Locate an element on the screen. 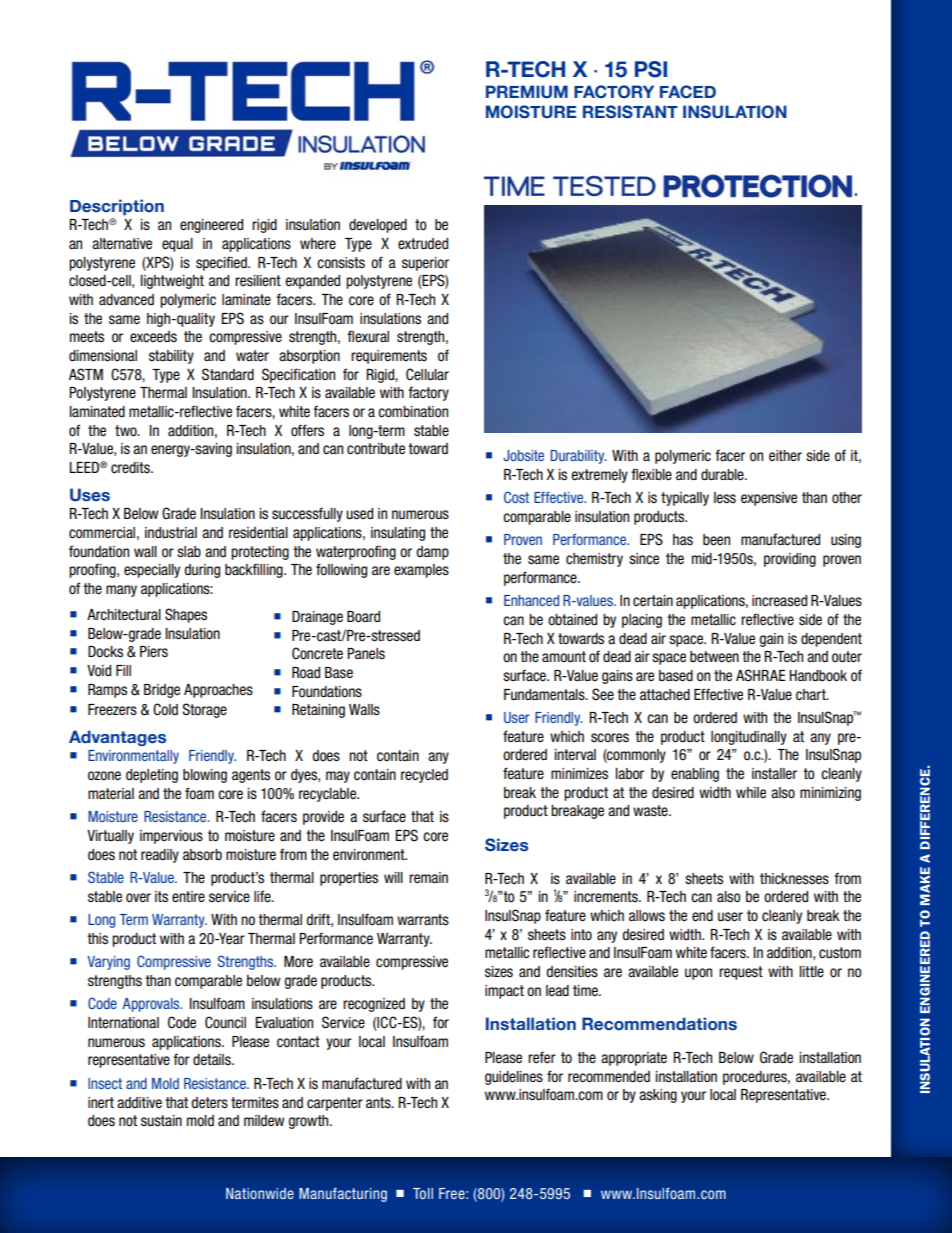  FACED is located at coordinates (688, 92).
